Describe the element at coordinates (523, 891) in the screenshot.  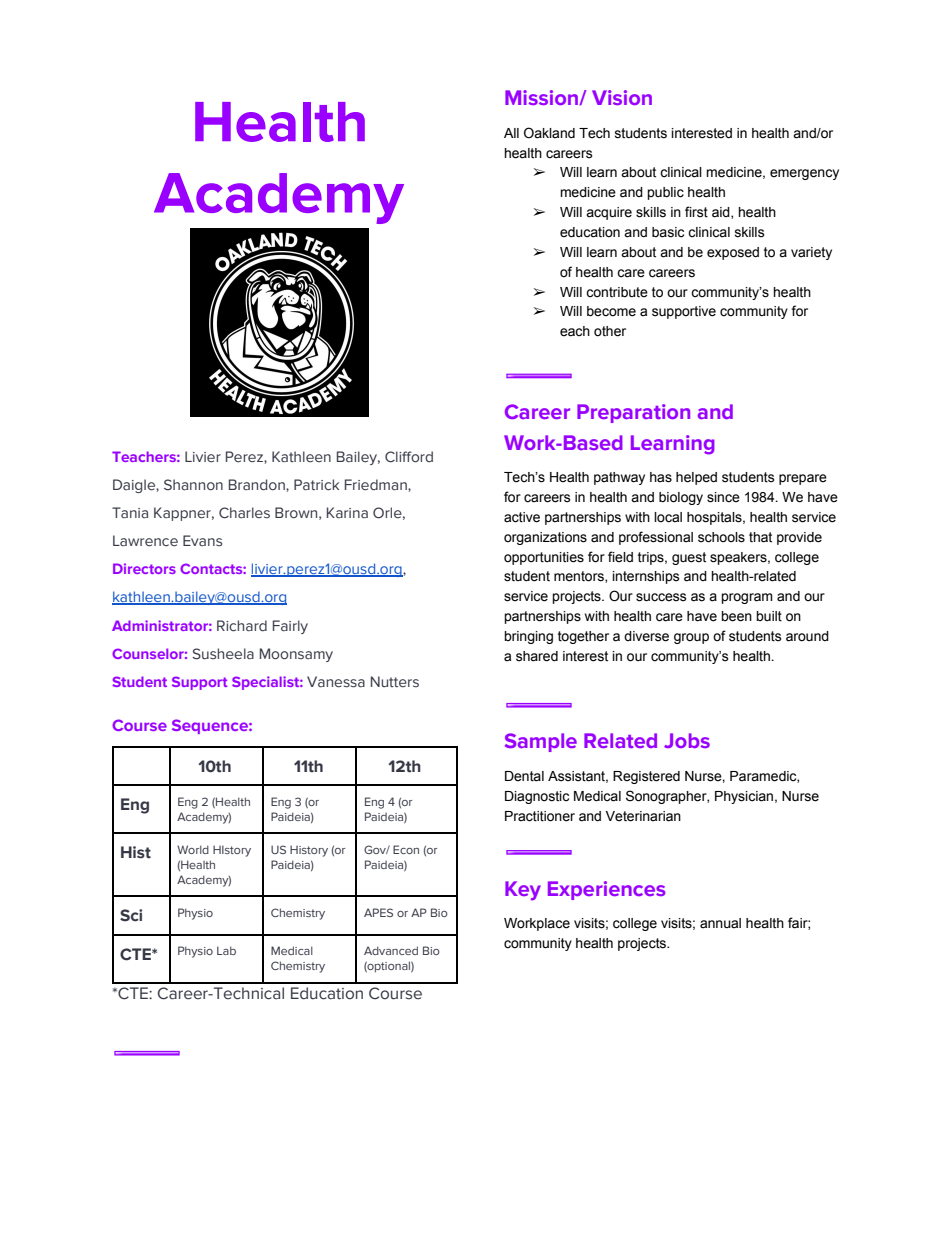
I see `Key` at that location.
